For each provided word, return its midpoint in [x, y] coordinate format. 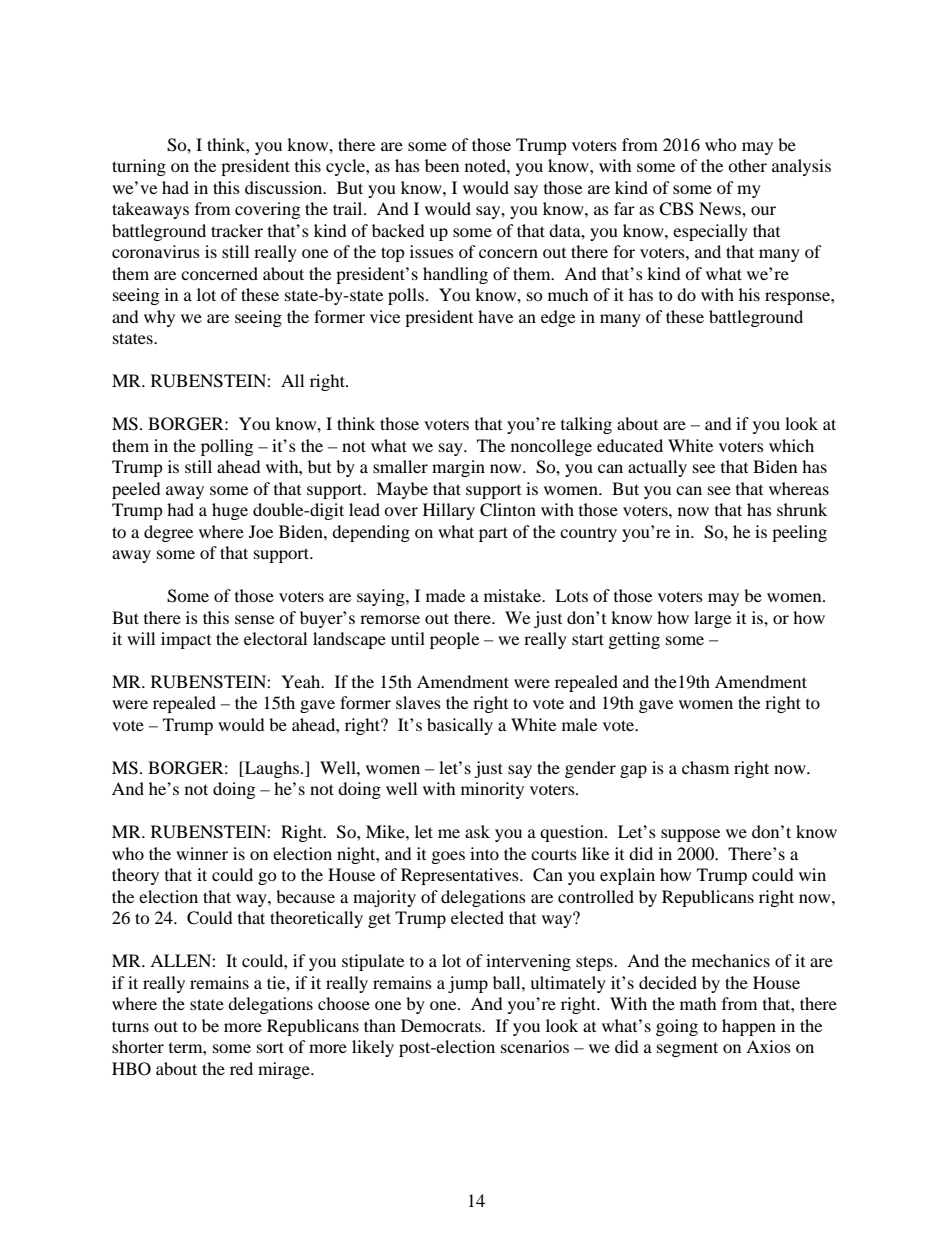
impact [186, 640]
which [791, 445]
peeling [799, 533]
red [241, 1068]
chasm [705, 767]
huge [230, 511]
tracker [237, 230]
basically [460, 726]
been [442, 165]
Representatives [461, 876]
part [493, 534]
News [721, 208]
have [495, 316]
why [159, 318]
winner [202, 853]
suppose [690, 835]
